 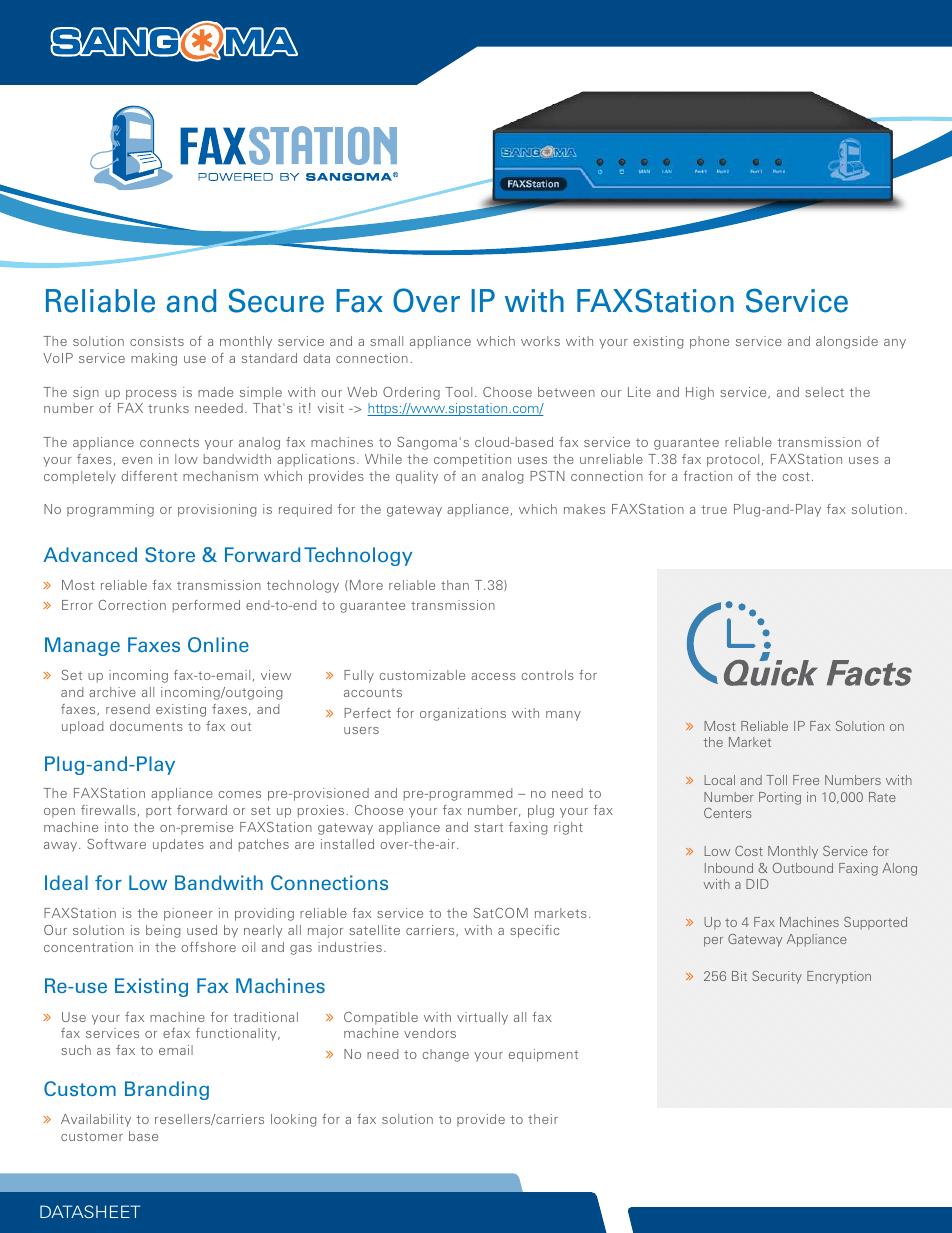 I want to click on resend, so click(x=128, y=709).
